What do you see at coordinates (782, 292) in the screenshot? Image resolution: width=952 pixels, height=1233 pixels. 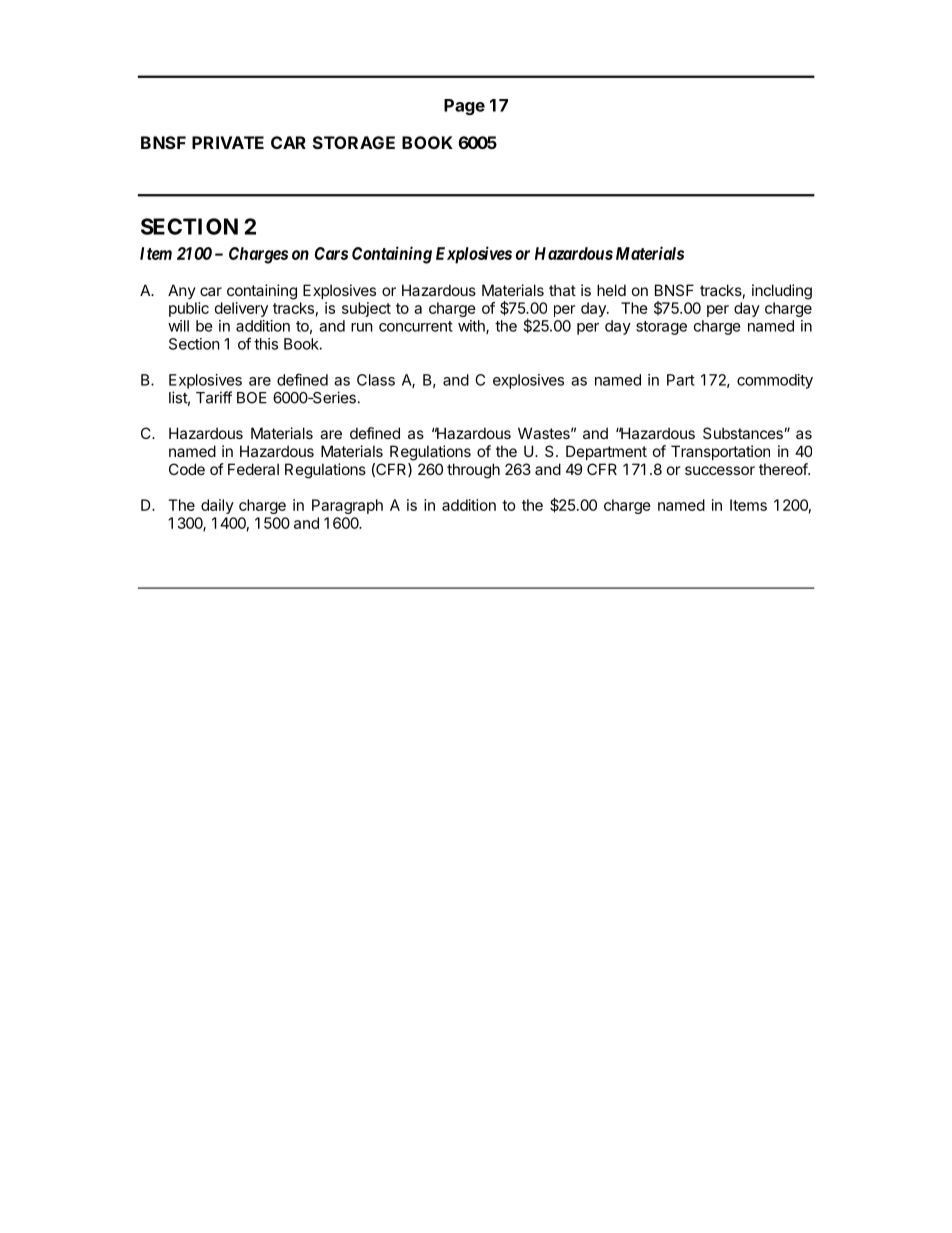 I see `including` at bounding box center [782, 292].
